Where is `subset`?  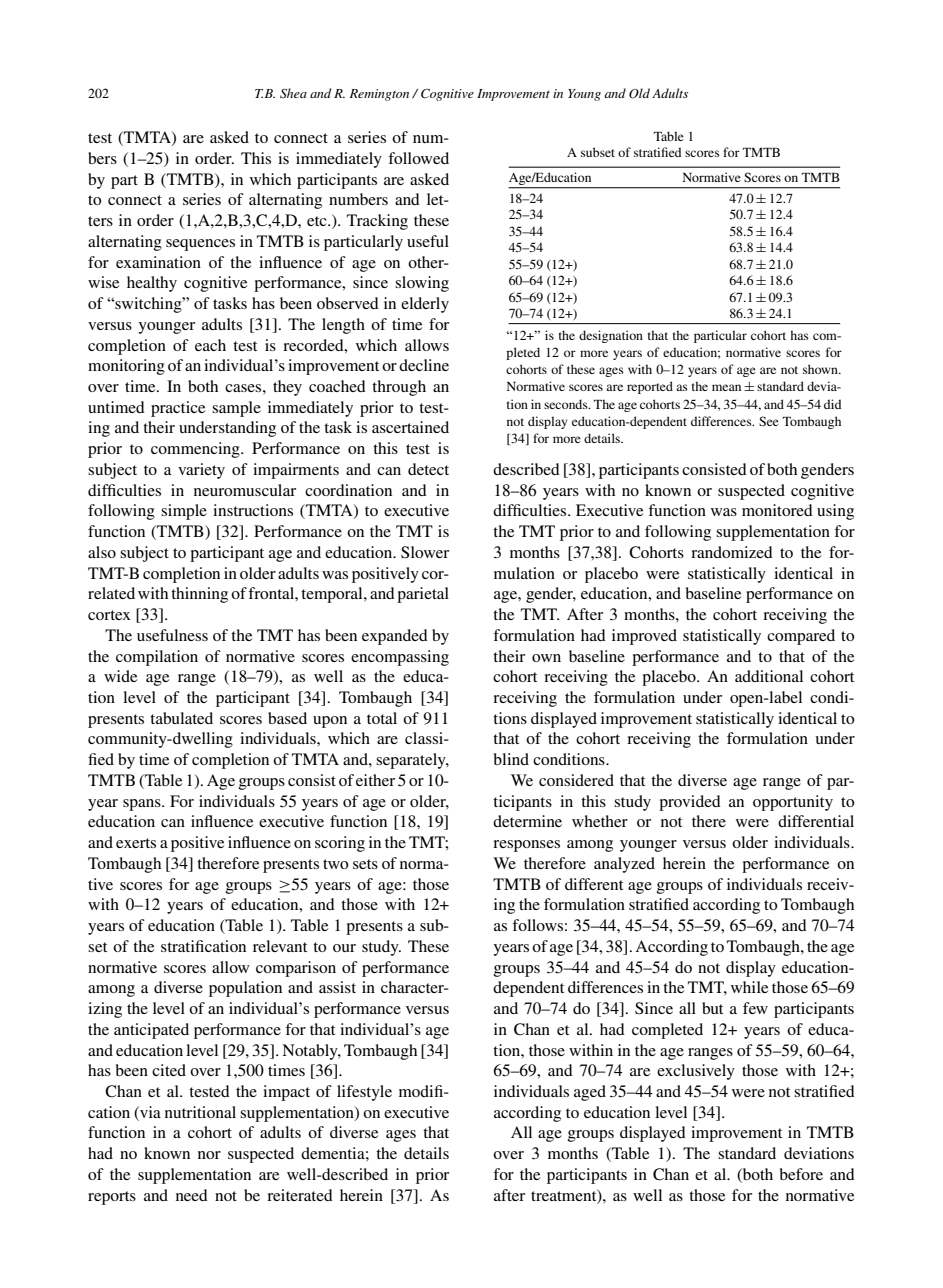 subset is located at coordinates (598, 152).
